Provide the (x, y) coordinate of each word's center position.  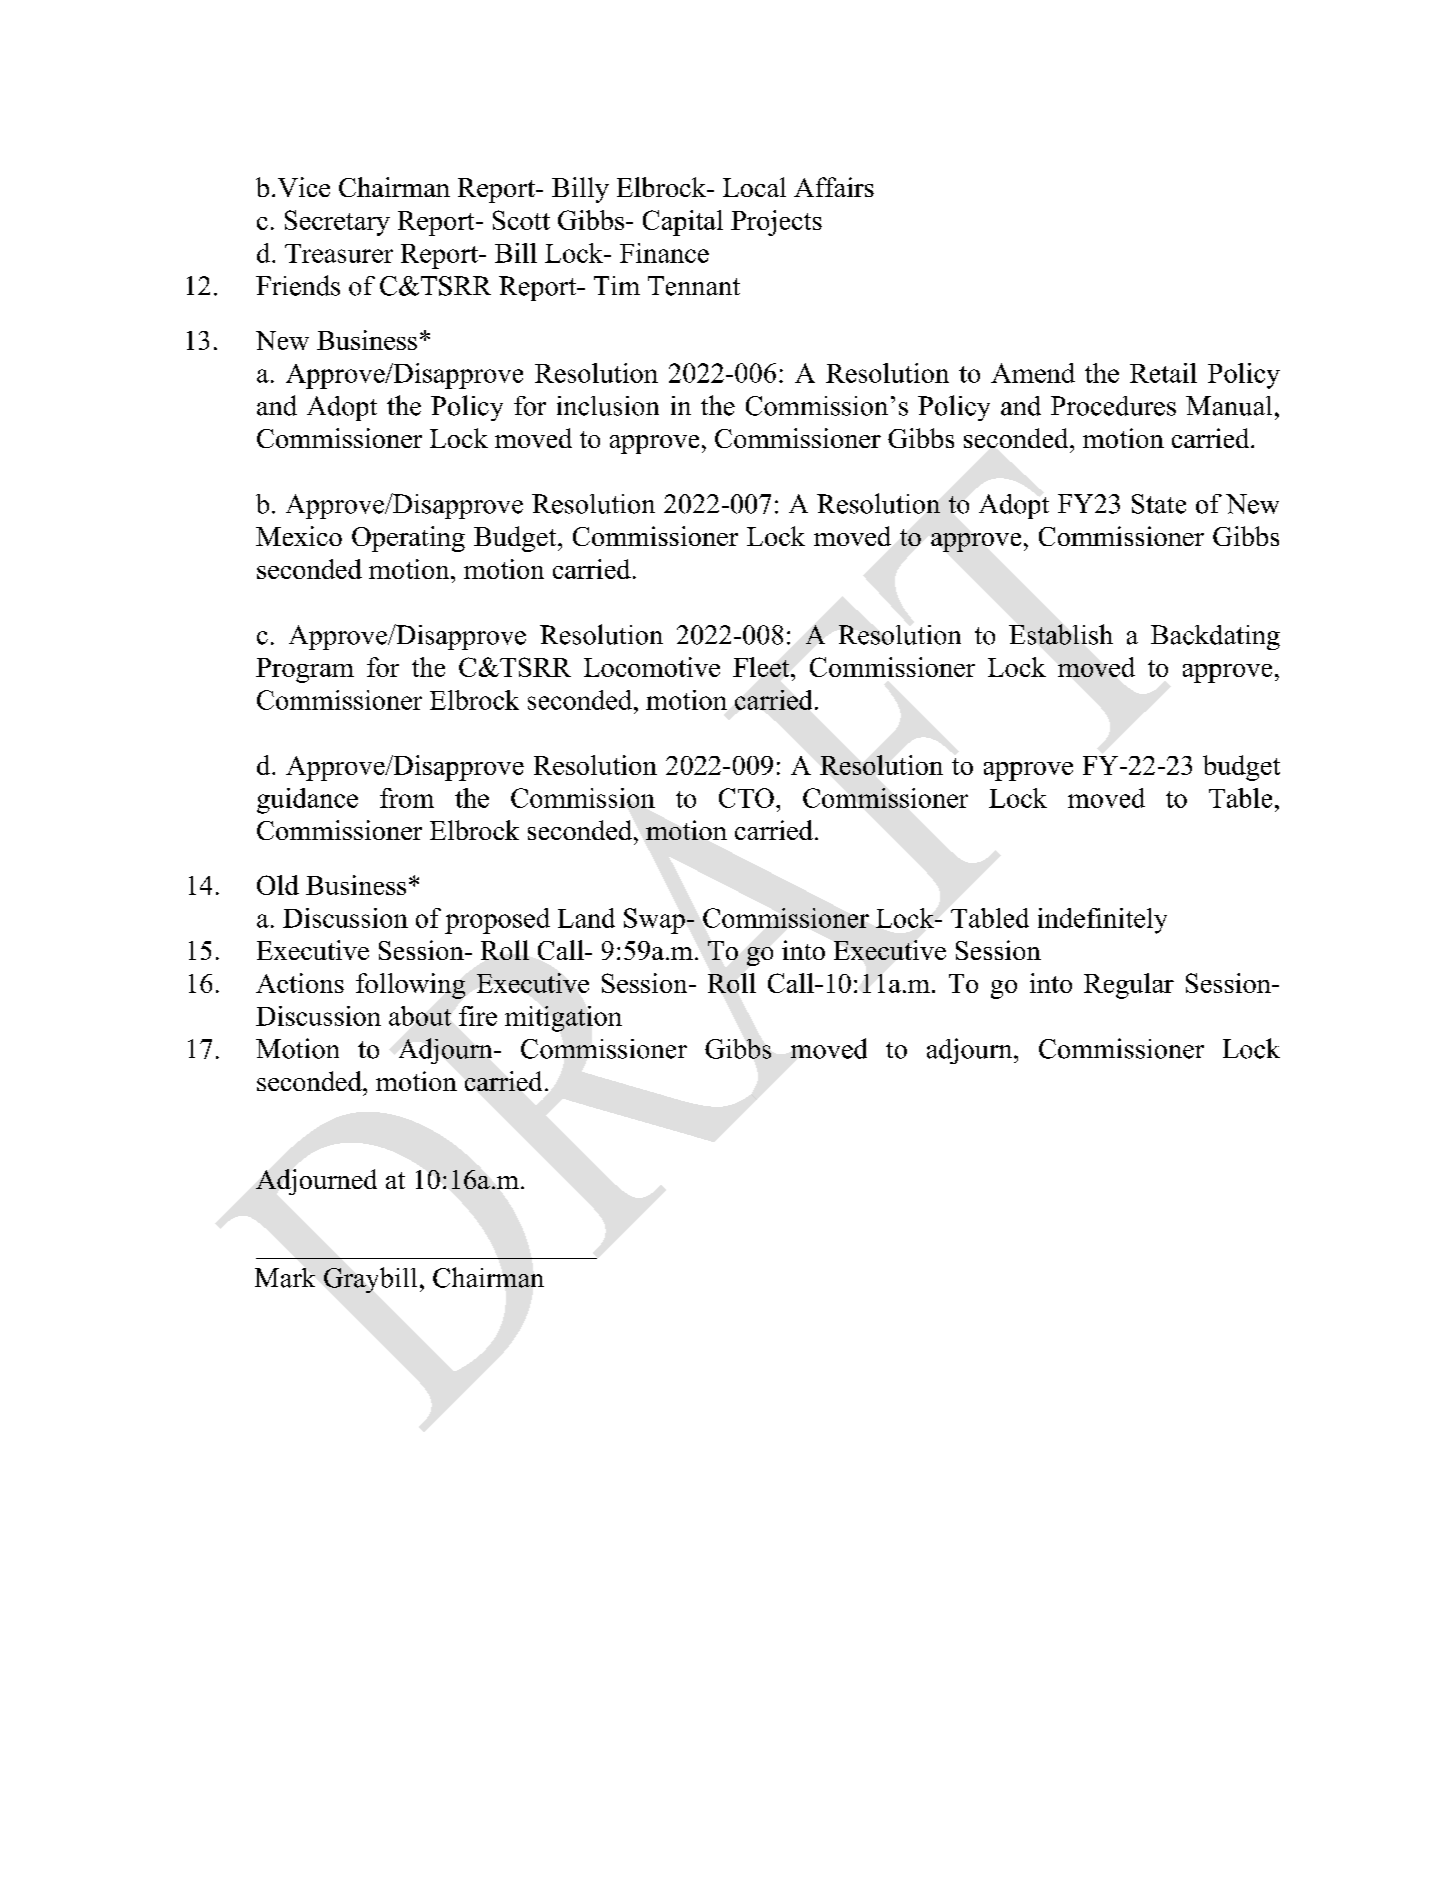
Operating (408, 539)
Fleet (762, 667)
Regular (1129, 986)
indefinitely (1102, 921)
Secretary (337, 223)
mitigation (563, 1019)
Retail (1163, 373)
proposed (497, 921)
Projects (776, 223)
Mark (285, 1278)
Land (586, 918)
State (1159, 504)
